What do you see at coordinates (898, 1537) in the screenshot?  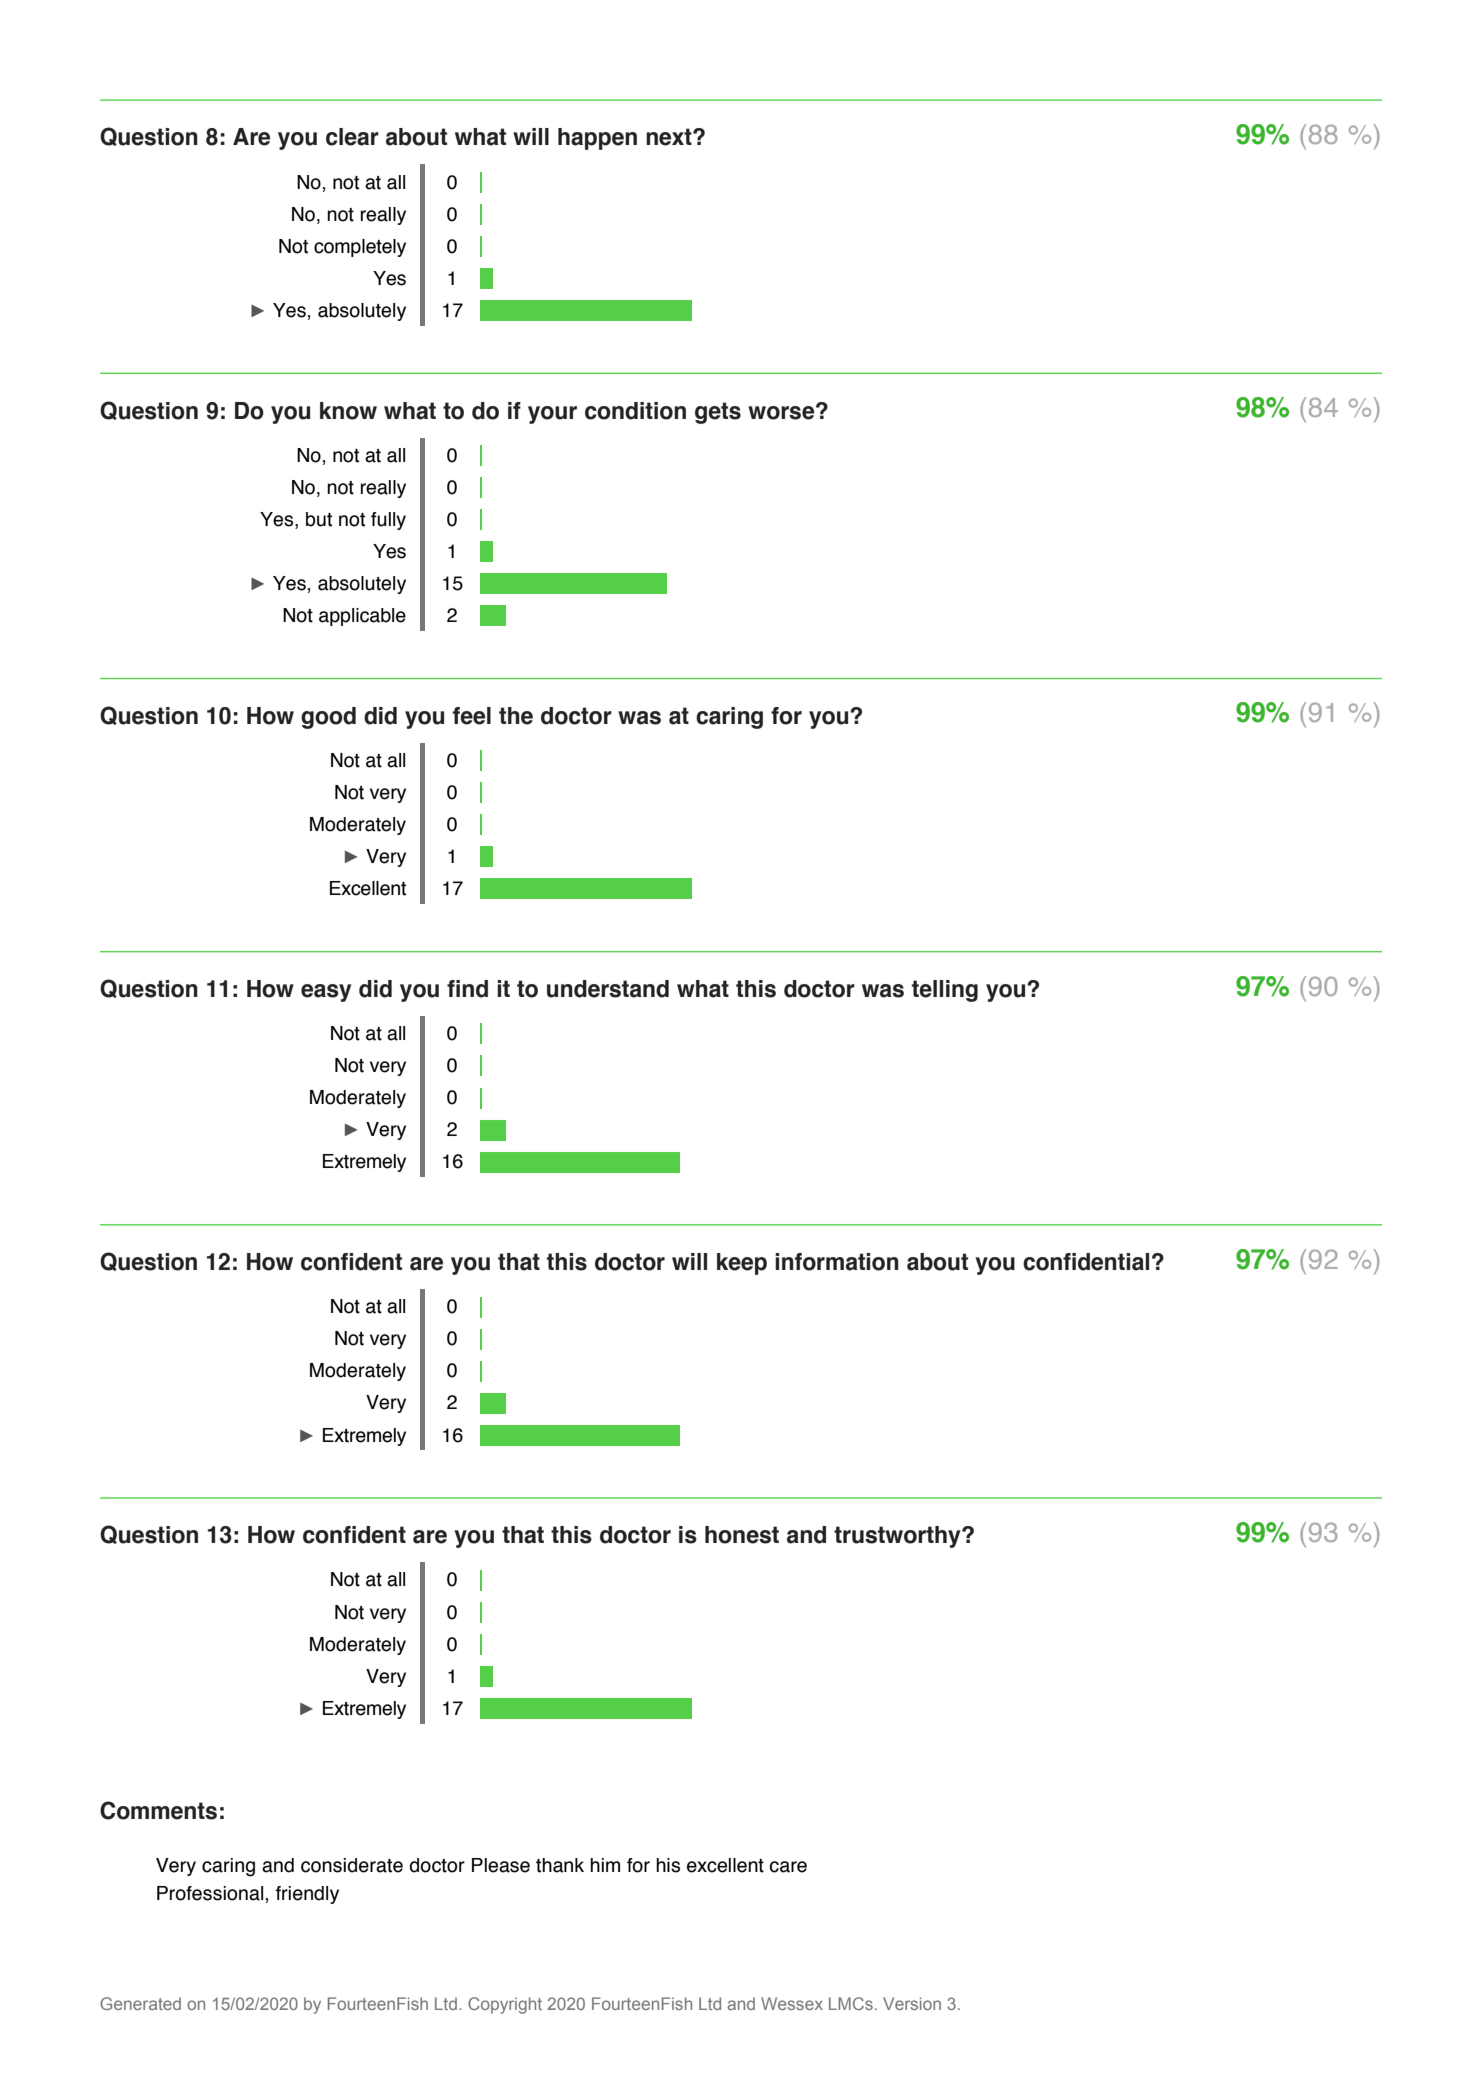 I see `trustworthy` at bounding box center [898, 1537].
